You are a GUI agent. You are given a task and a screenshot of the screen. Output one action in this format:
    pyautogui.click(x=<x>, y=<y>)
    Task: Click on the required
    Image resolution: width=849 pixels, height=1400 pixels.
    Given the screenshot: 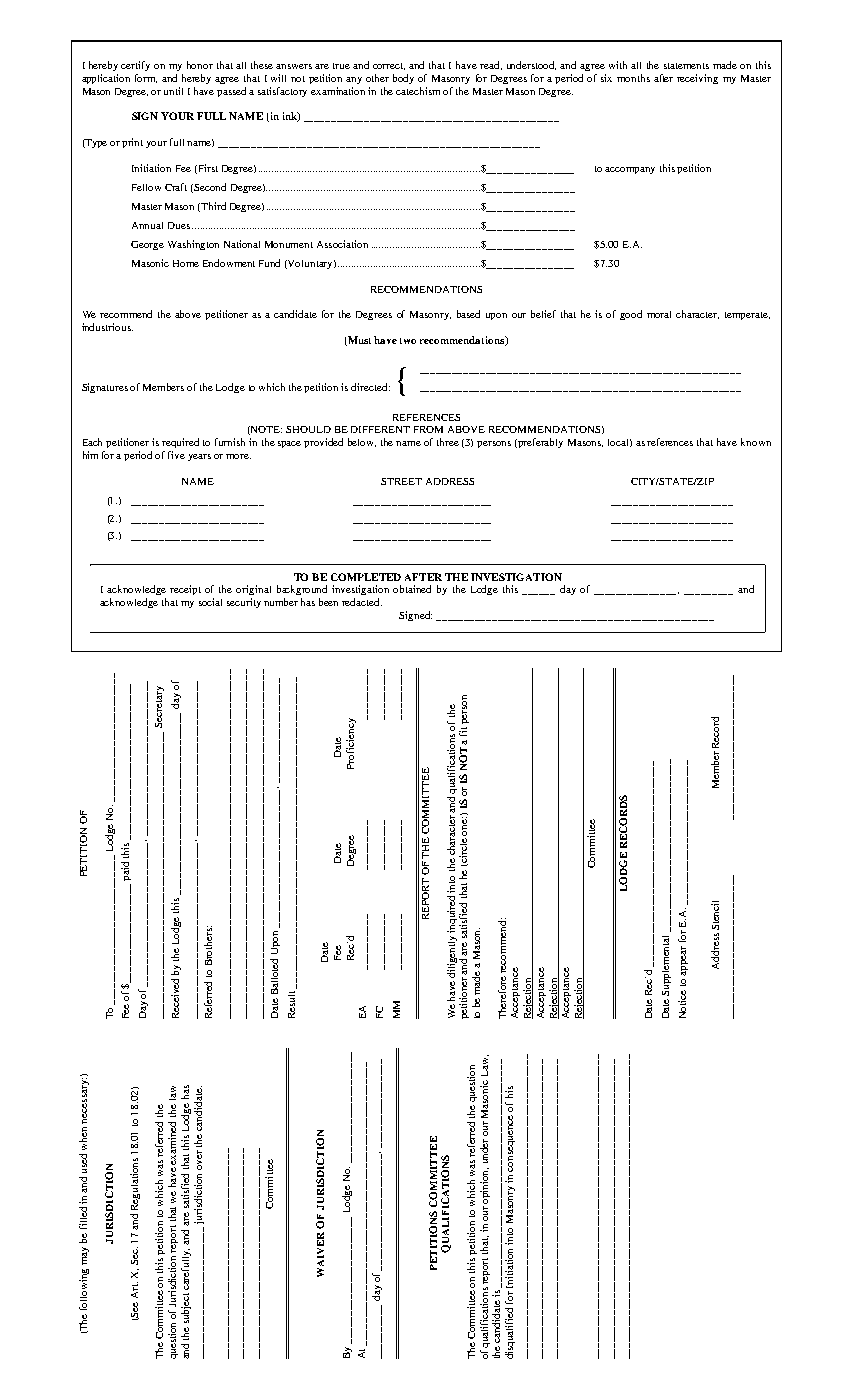 What is the action you would take?
    pyautogui.click(x=180, y=443)
